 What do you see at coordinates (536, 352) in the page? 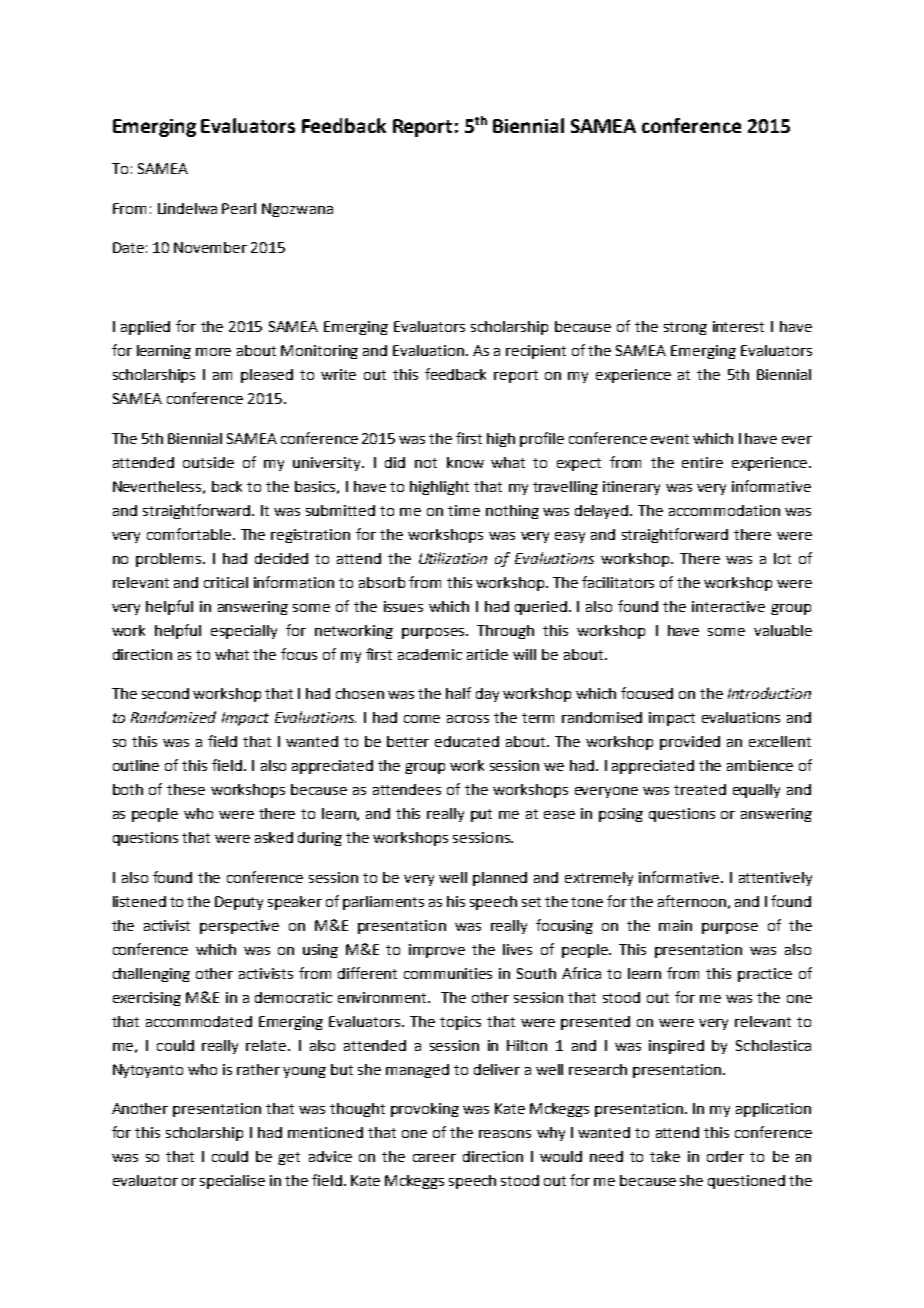
I see `recipient` at bounding box center [536, 352].
